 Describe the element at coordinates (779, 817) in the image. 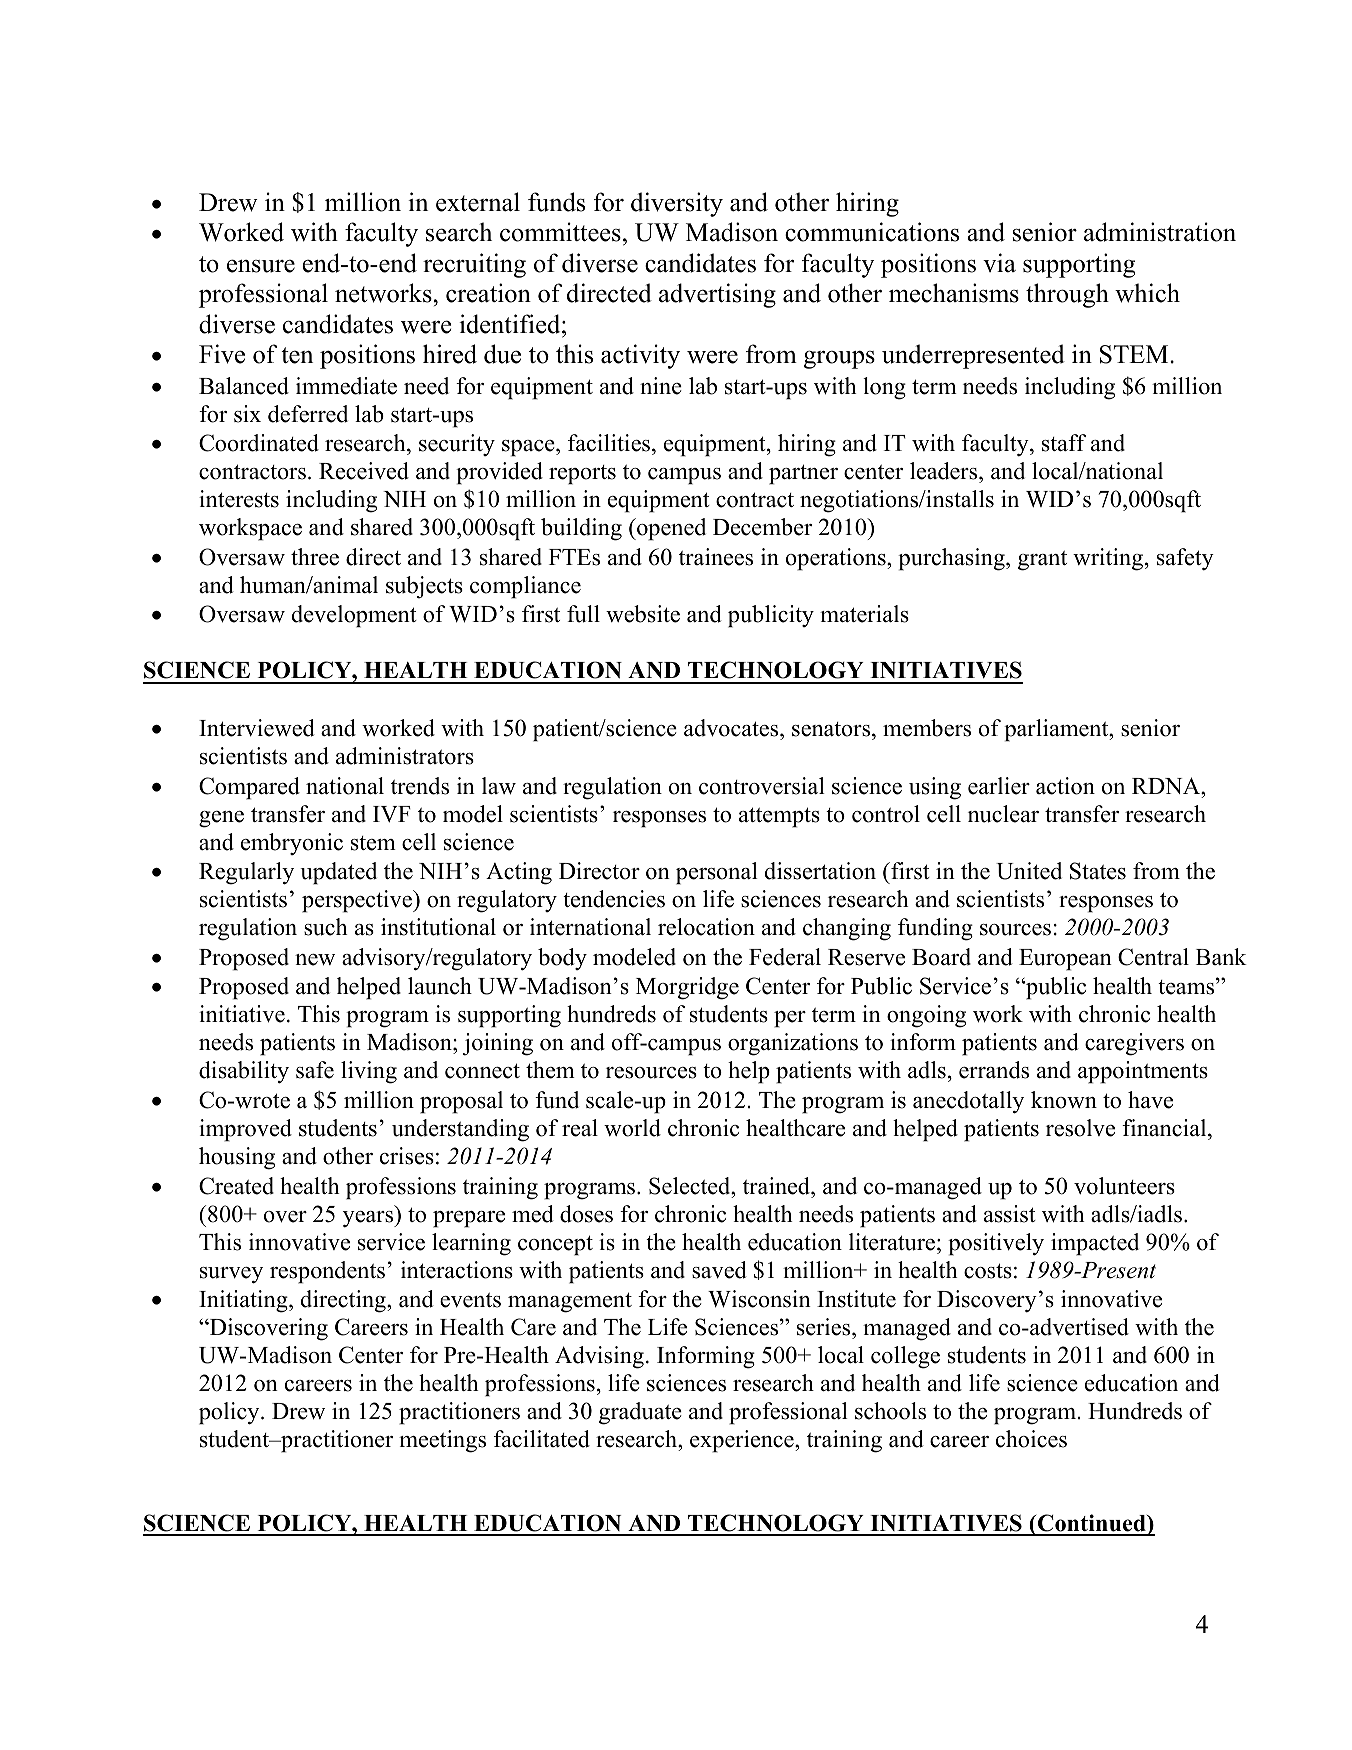

I see `attempts` at that location.
